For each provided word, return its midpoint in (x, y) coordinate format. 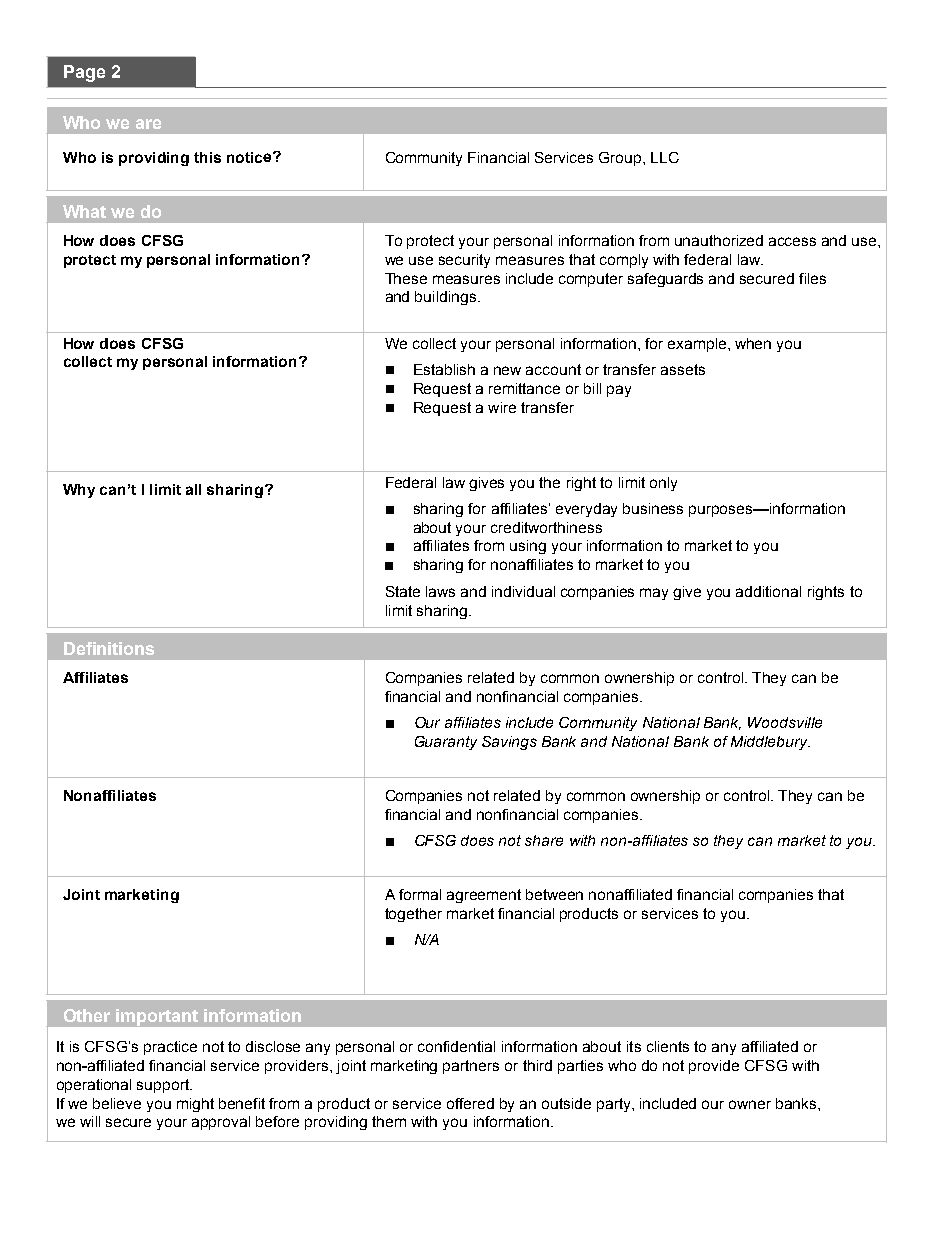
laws (440, 591)
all (193, 489)
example (698, 345)
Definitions (109, 648)
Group (621, 159)
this (207, 157)
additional (768, 591)
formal (420, 894)
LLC (665, 157)
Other (87, 1015)
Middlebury (770, 743)
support (164, 1086)
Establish (444, 369)
